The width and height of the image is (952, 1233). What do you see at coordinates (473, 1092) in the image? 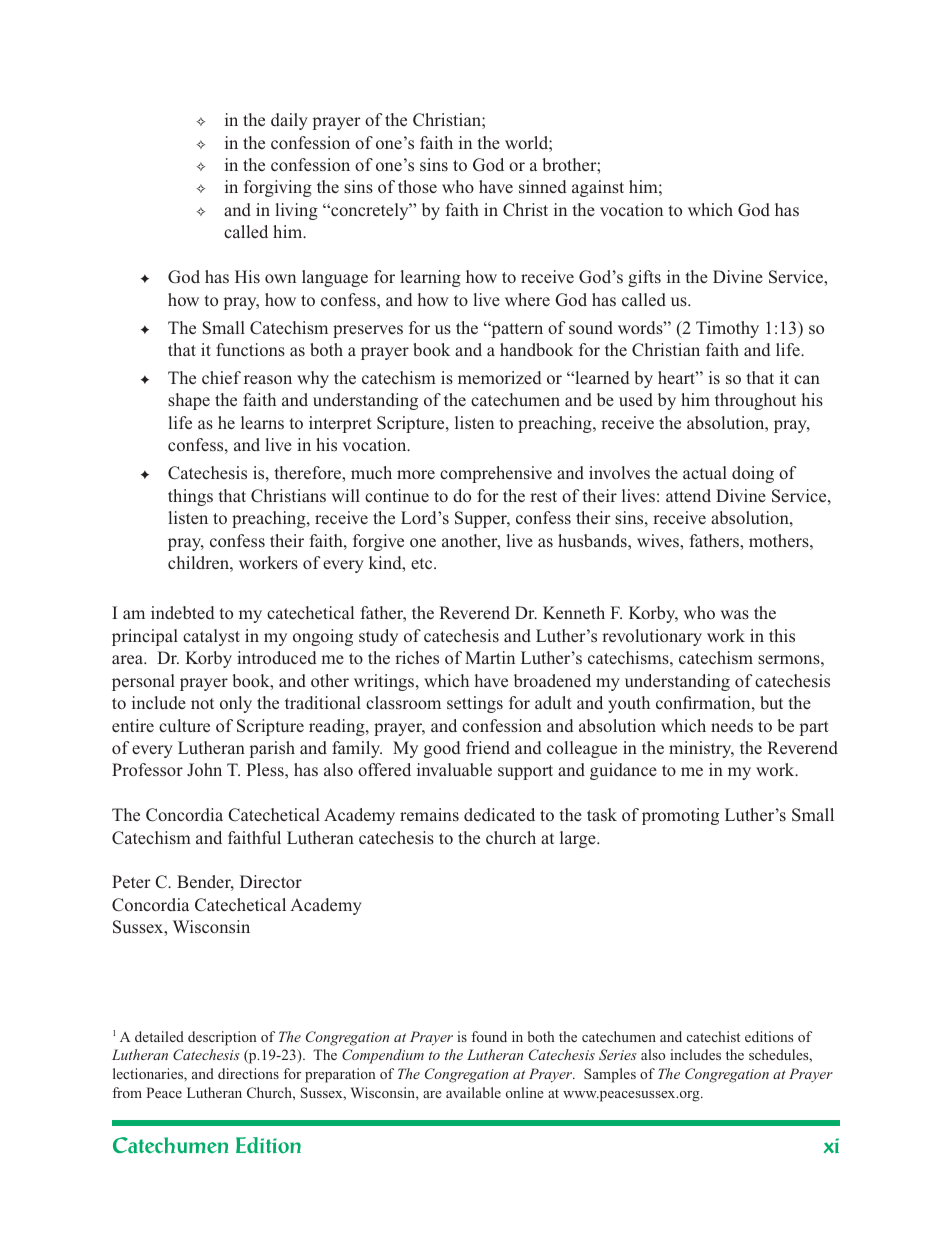
I see `available` at bounding box center [473, 1092].
